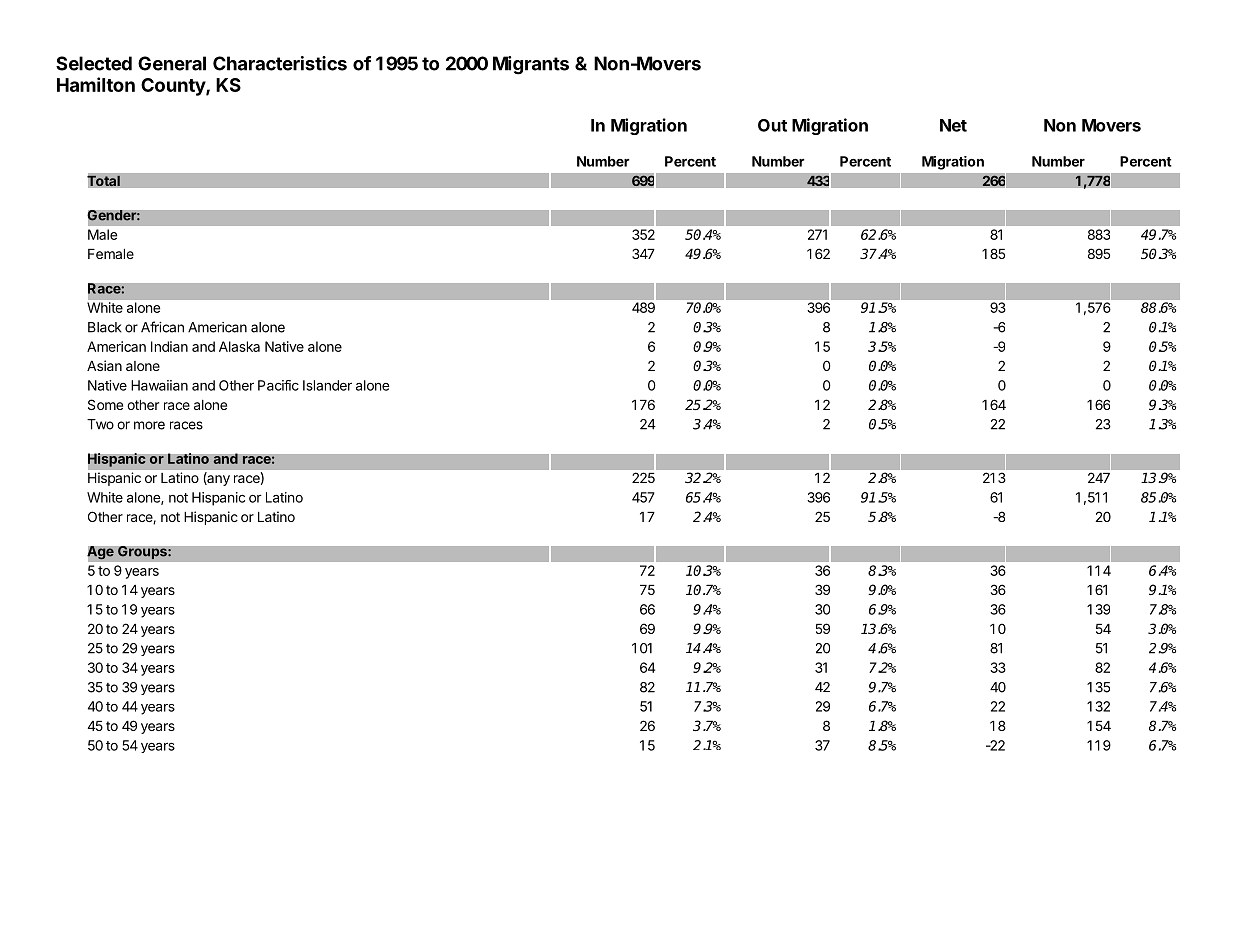 The width and height of the screenshot is (1233, 952). Describe the element at coordinates (953, 125) in the screenshot. I see `Net` at that location.
